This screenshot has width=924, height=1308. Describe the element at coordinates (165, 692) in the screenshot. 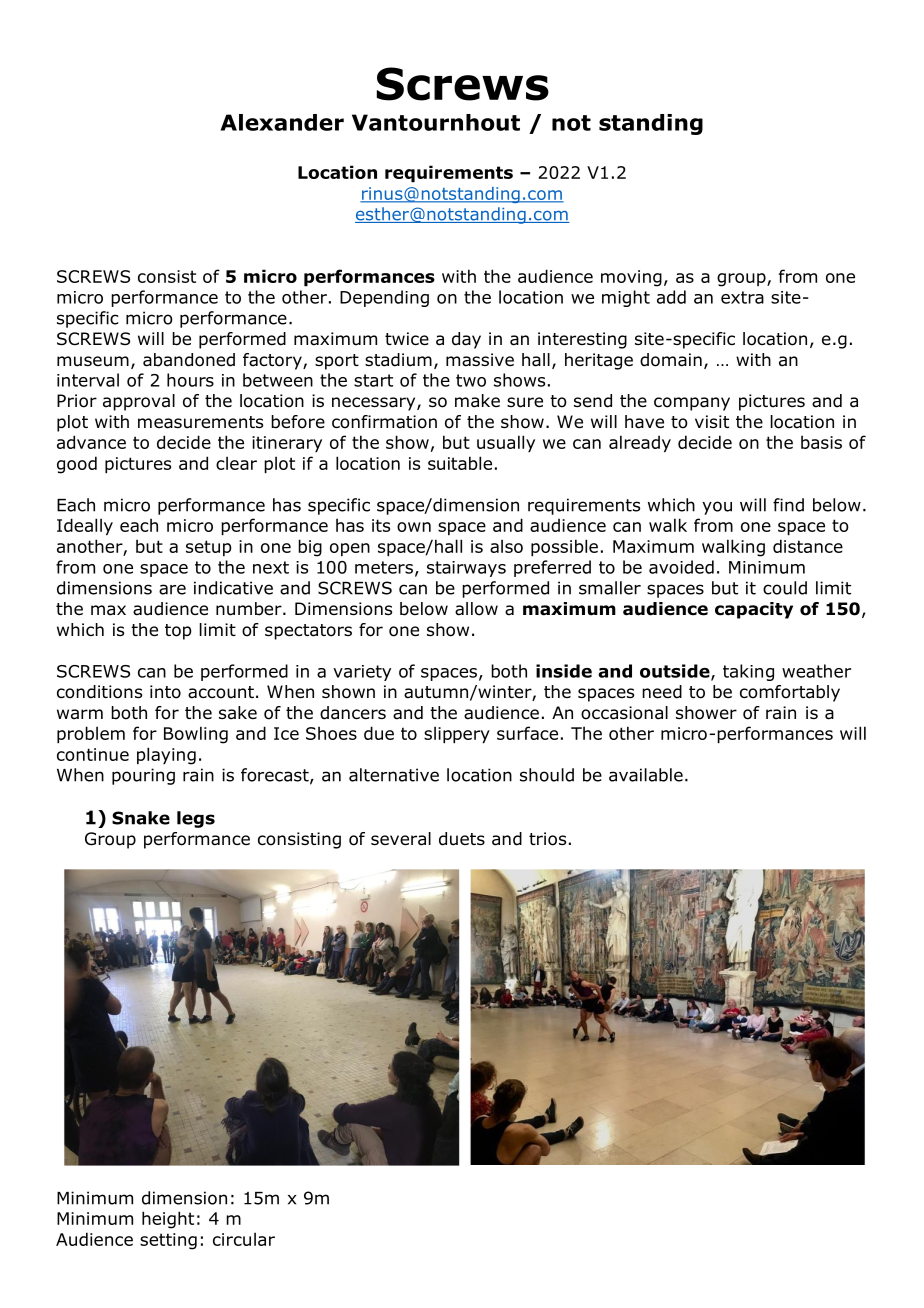

I see `into` at that location.
